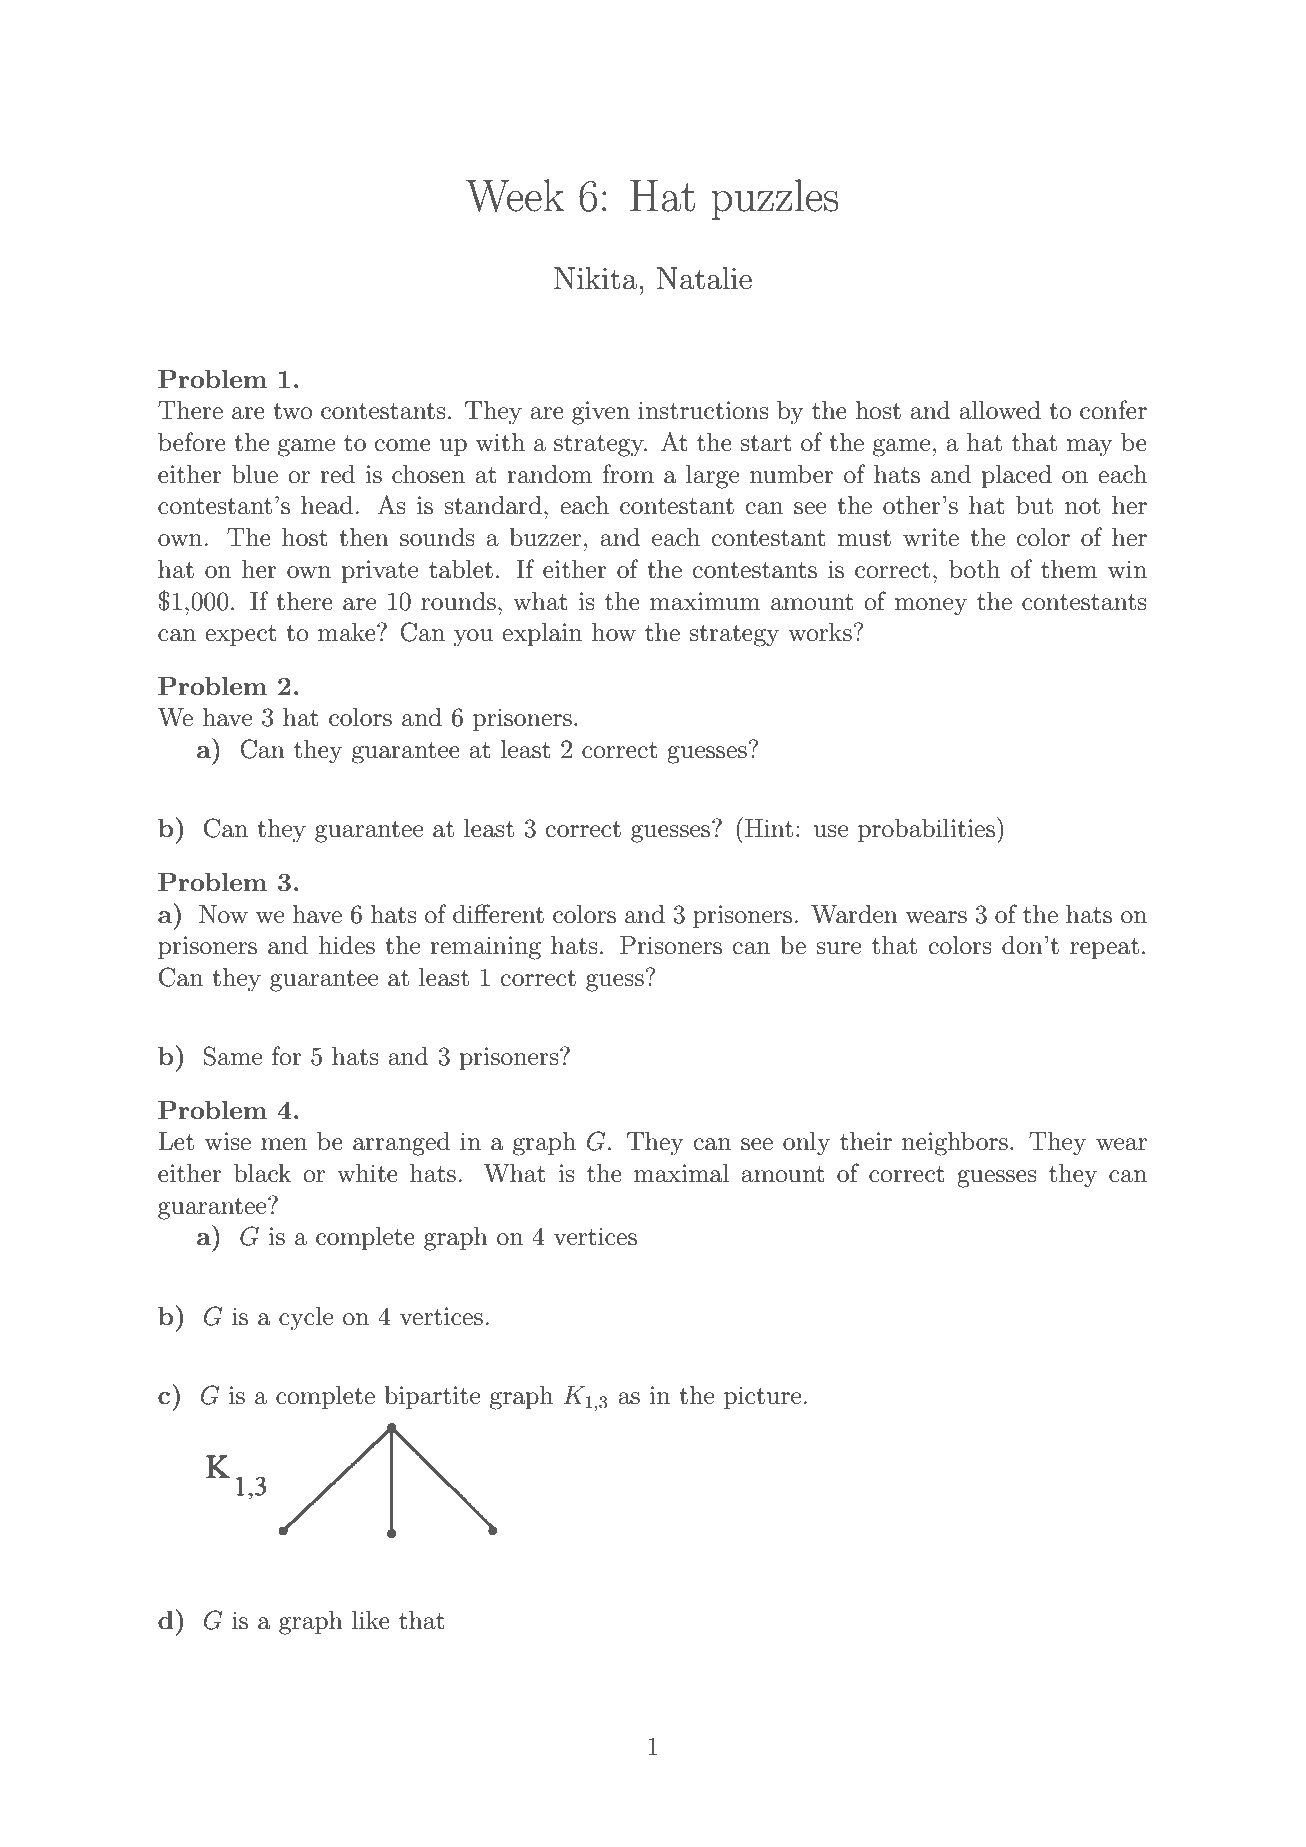  What do you see at coordinates (371, 1620) in the screenshot?
I see `like` at bounding box center [371, 1620].
